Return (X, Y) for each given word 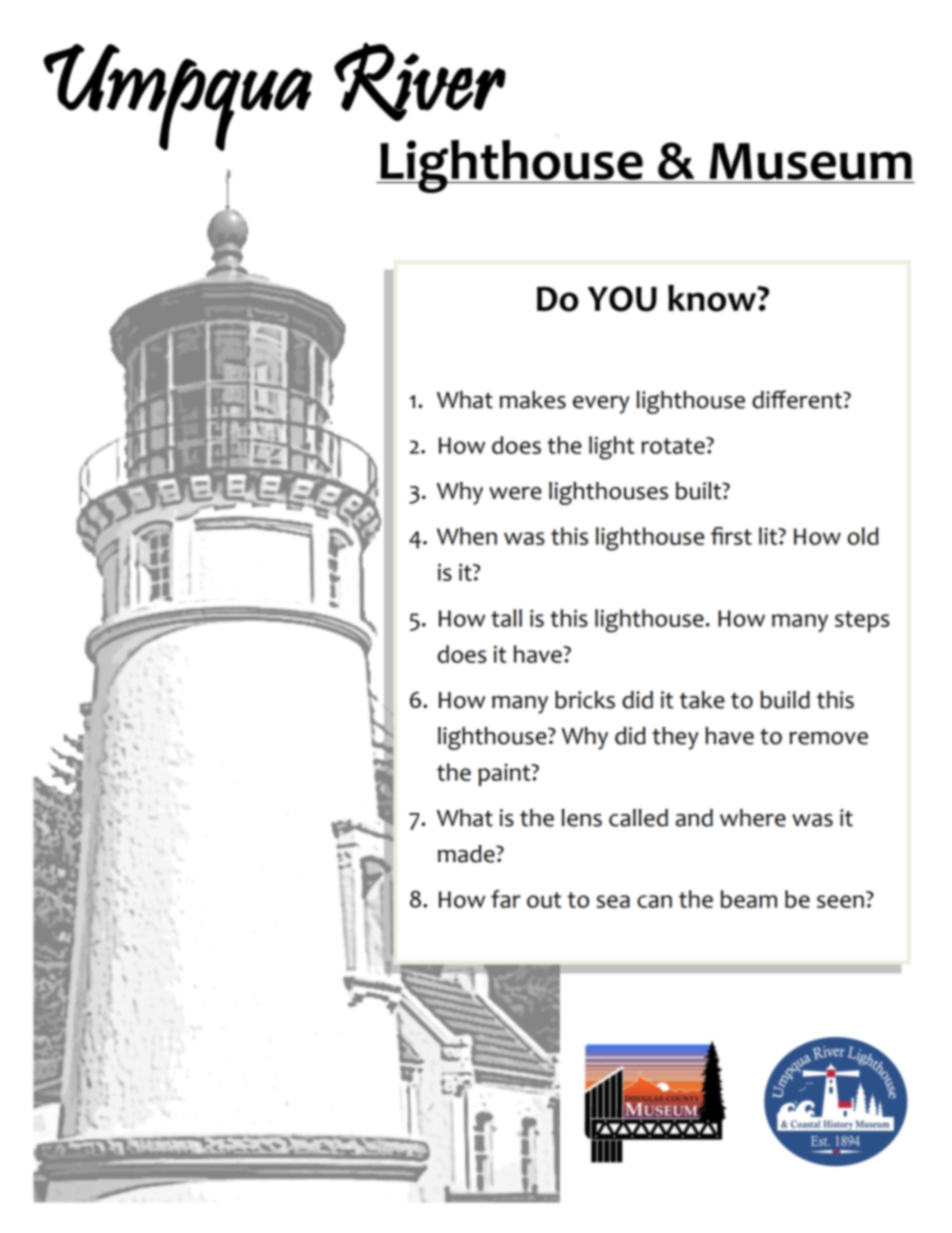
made (467, 854)
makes (533, 400)
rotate (674, 445)
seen (840, 901)
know (713, 298)
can (654, 901)
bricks (585, 700)
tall (506, 618)
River (420, 81)
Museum (810, 161)
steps (862, 621)
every (601, 405)
